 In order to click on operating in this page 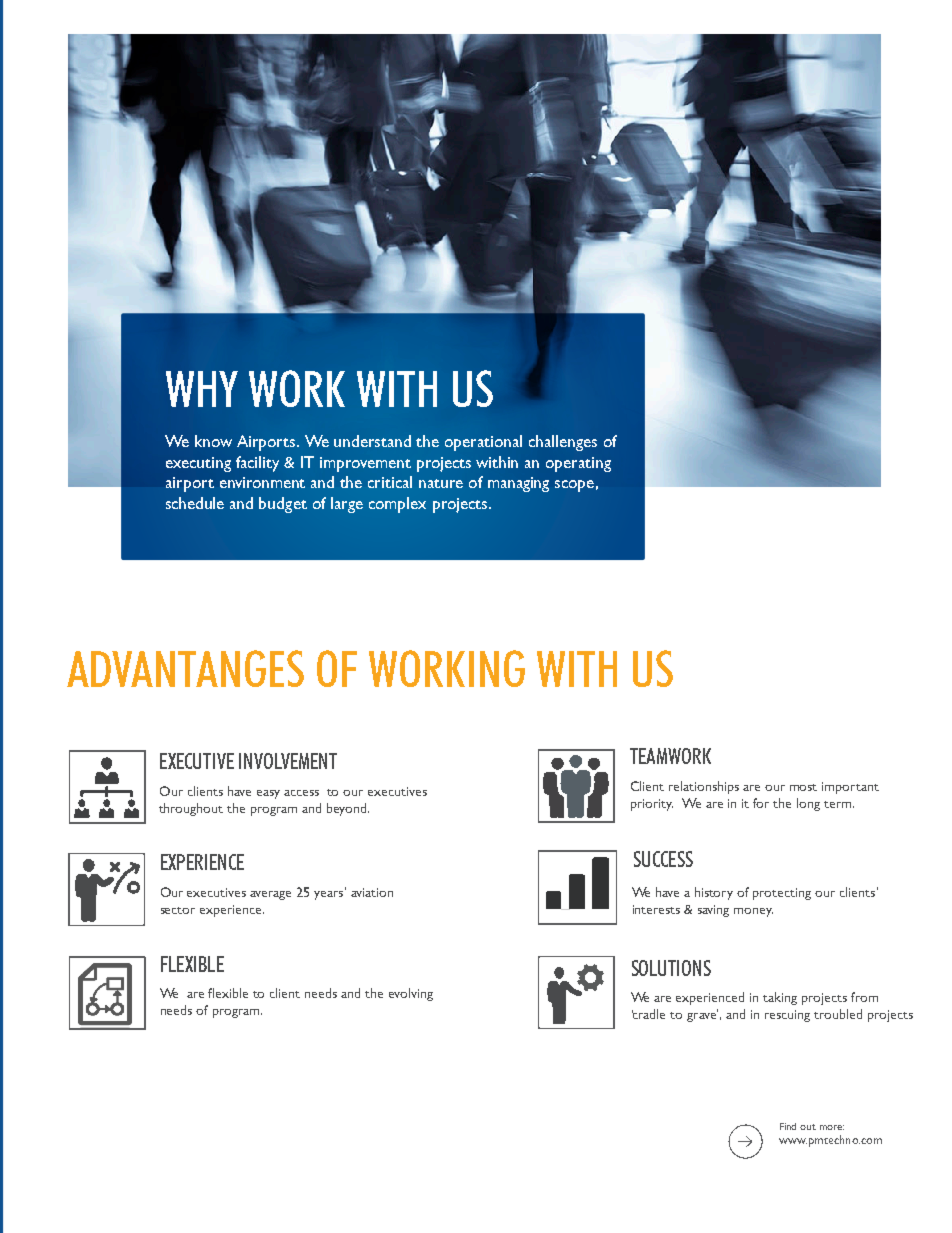, I will do `click(578, 464)`.
